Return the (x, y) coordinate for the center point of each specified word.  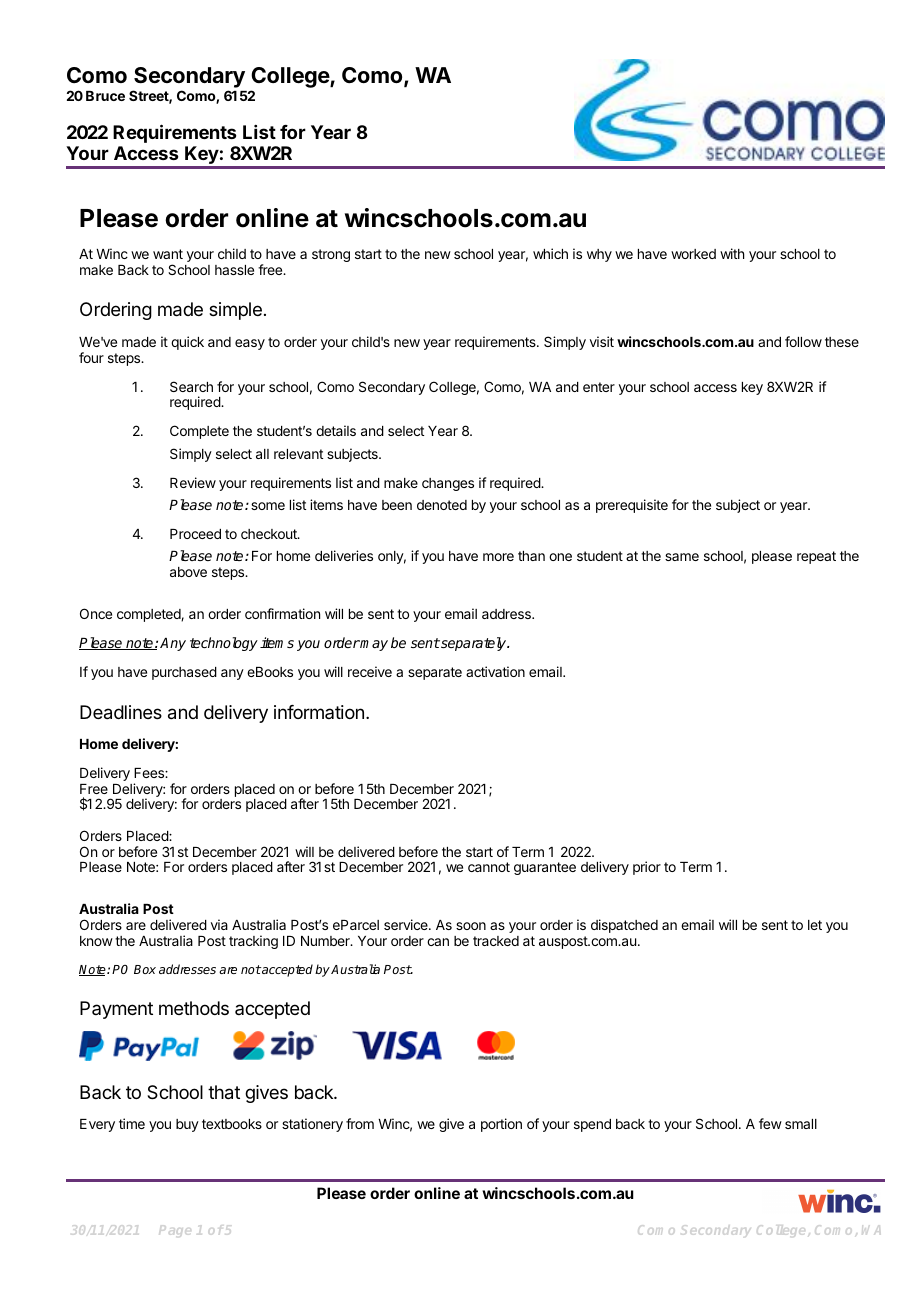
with (732, 253)
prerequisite (632, 506)
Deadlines (121, 712)
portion (501, 1125)
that (224, 1092)
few (770, 1123)
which (550, 253)
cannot (489, 867)
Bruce (105, 96)
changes (448, 484)
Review (193, 482)
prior (647, 868)
